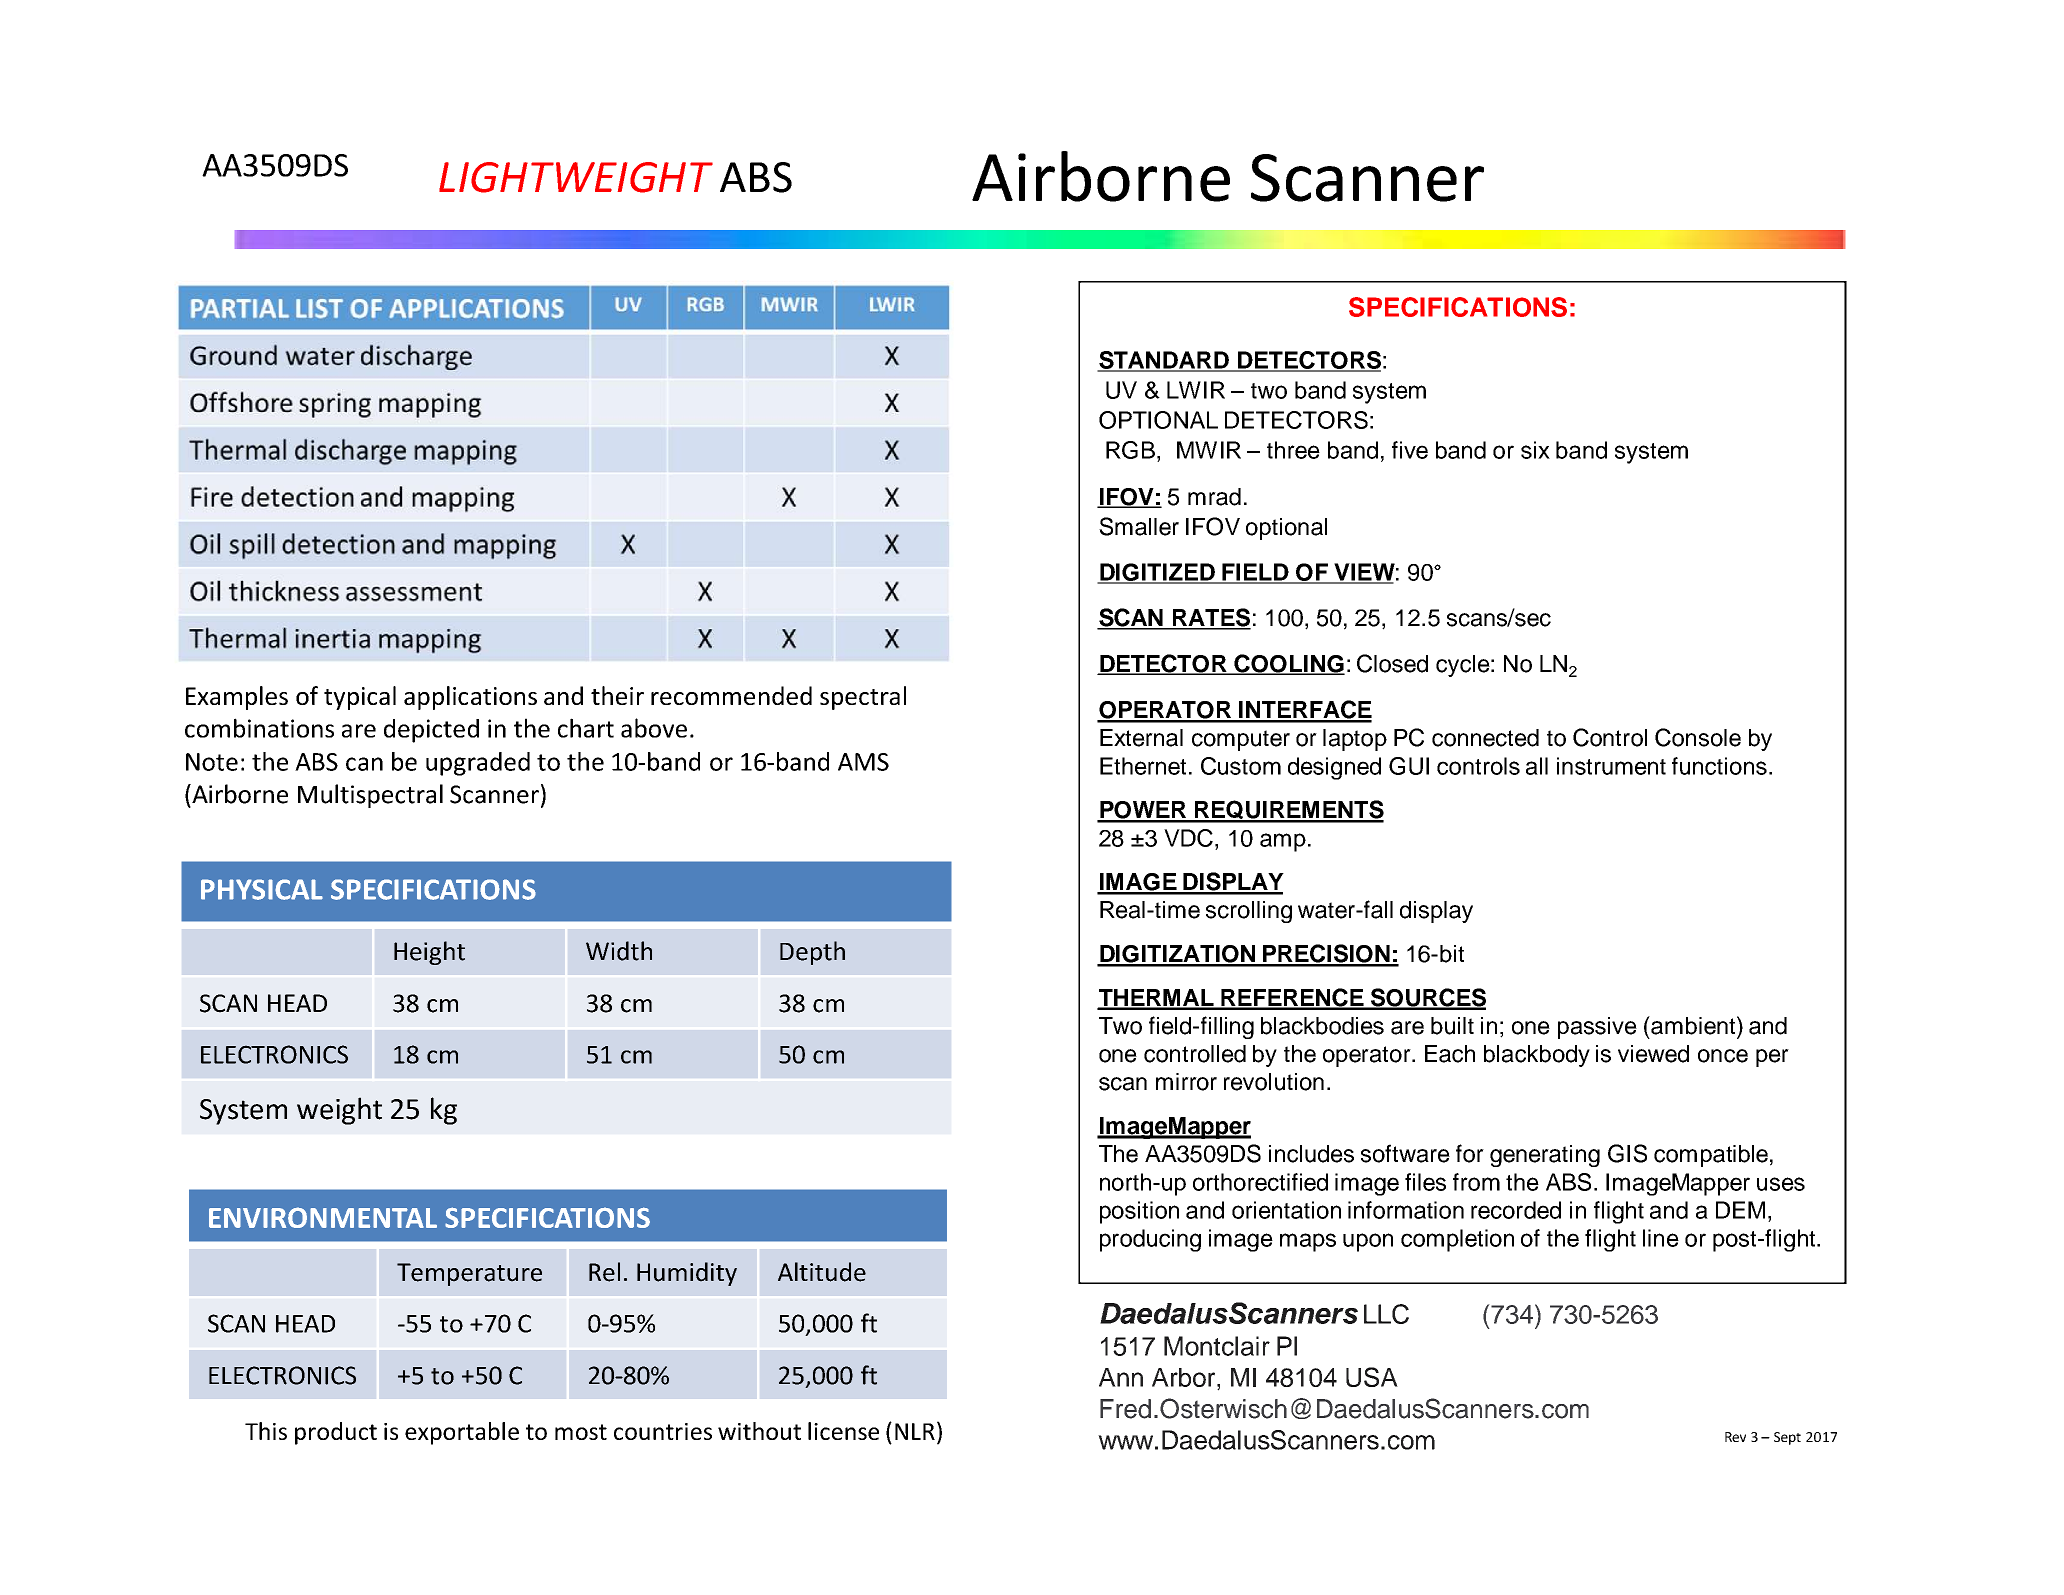  Describe the element at coordinates (1535, 450) in the screenshot. I see `six` at that location.
